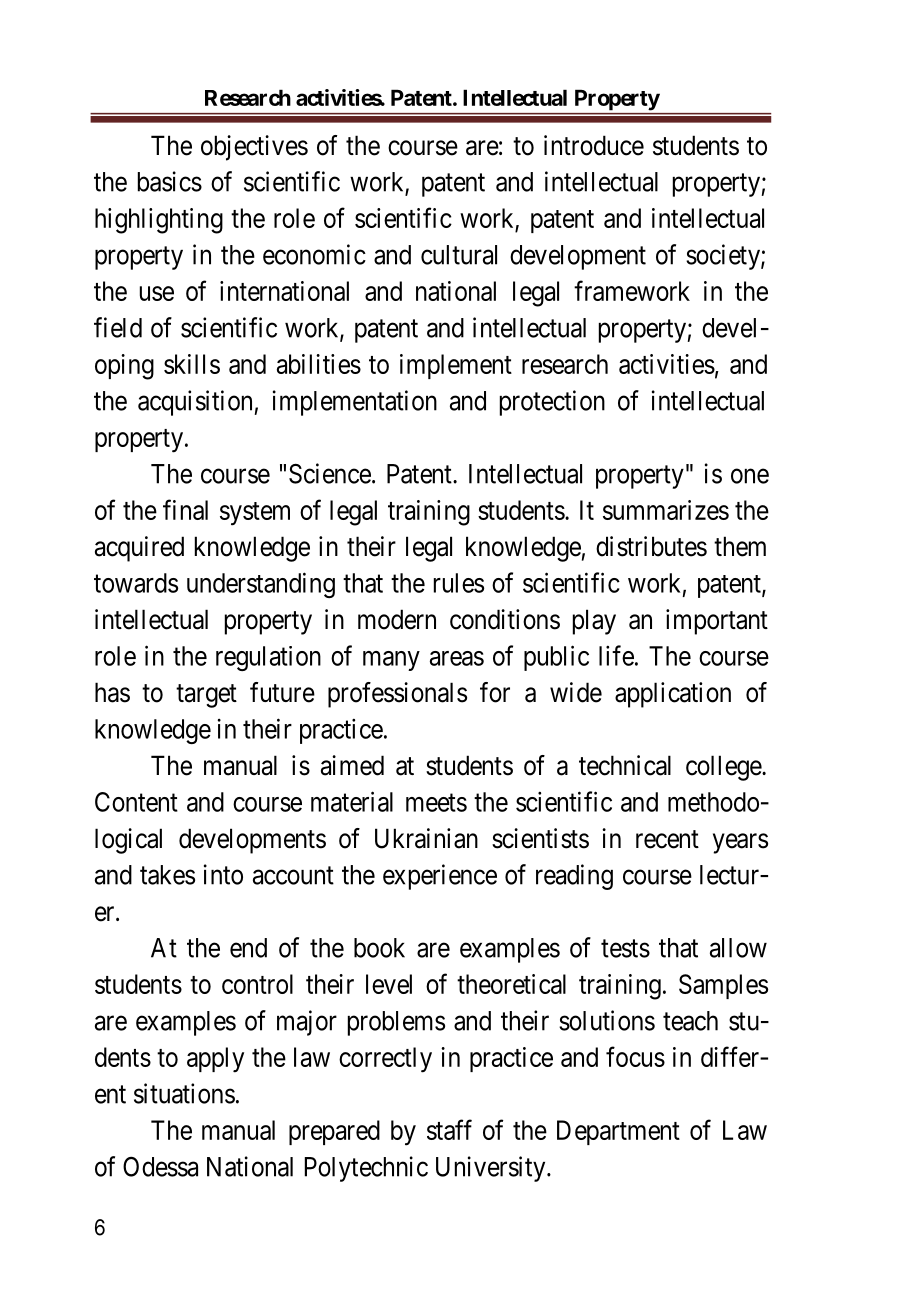 This screenshot has height=1311, width=924. What do you see at coordinates (594, 145) in the screenshot?
I see `introduce` at bounding box center [594, 145].
